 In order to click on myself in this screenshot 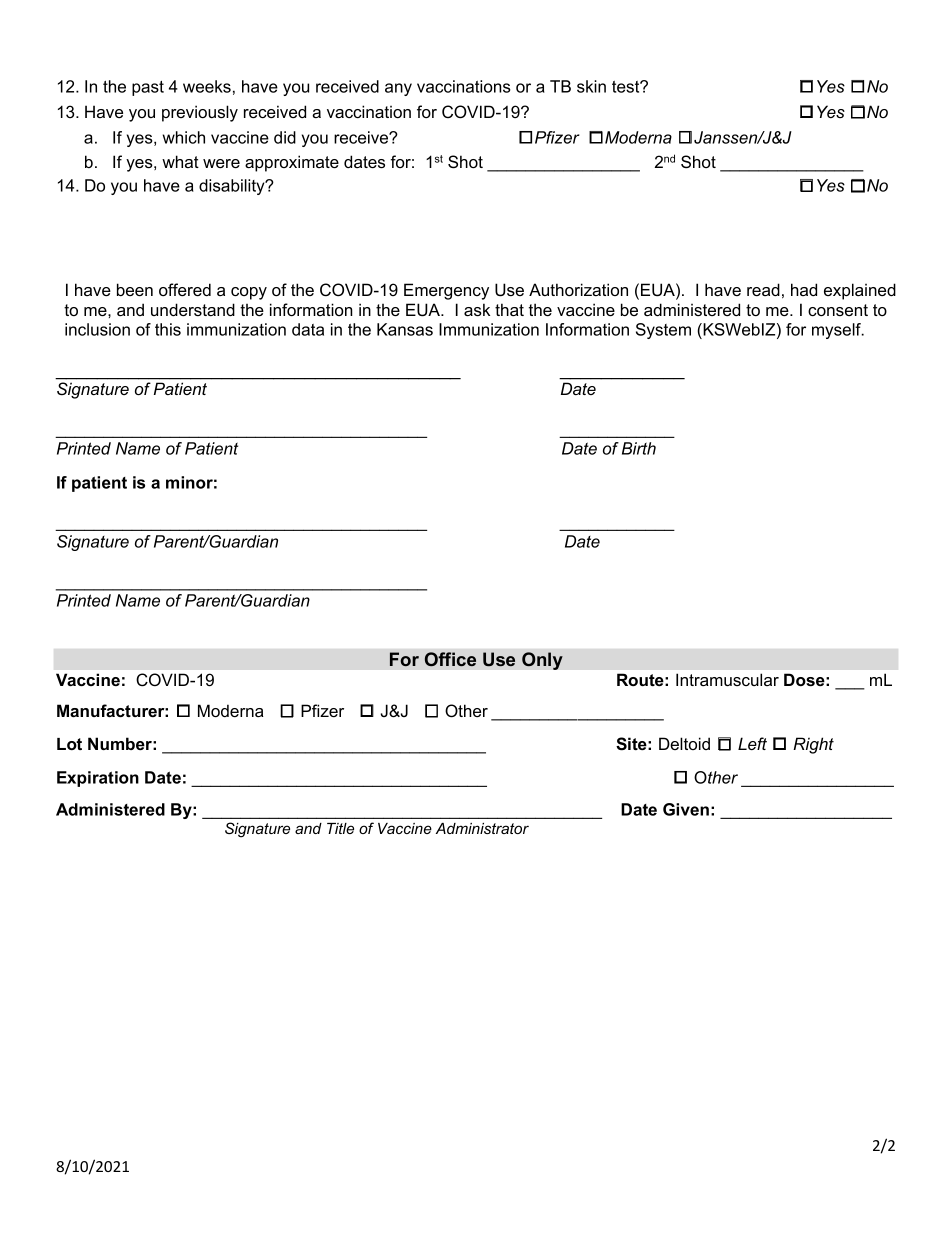, I will do `click(837, 331)`.
